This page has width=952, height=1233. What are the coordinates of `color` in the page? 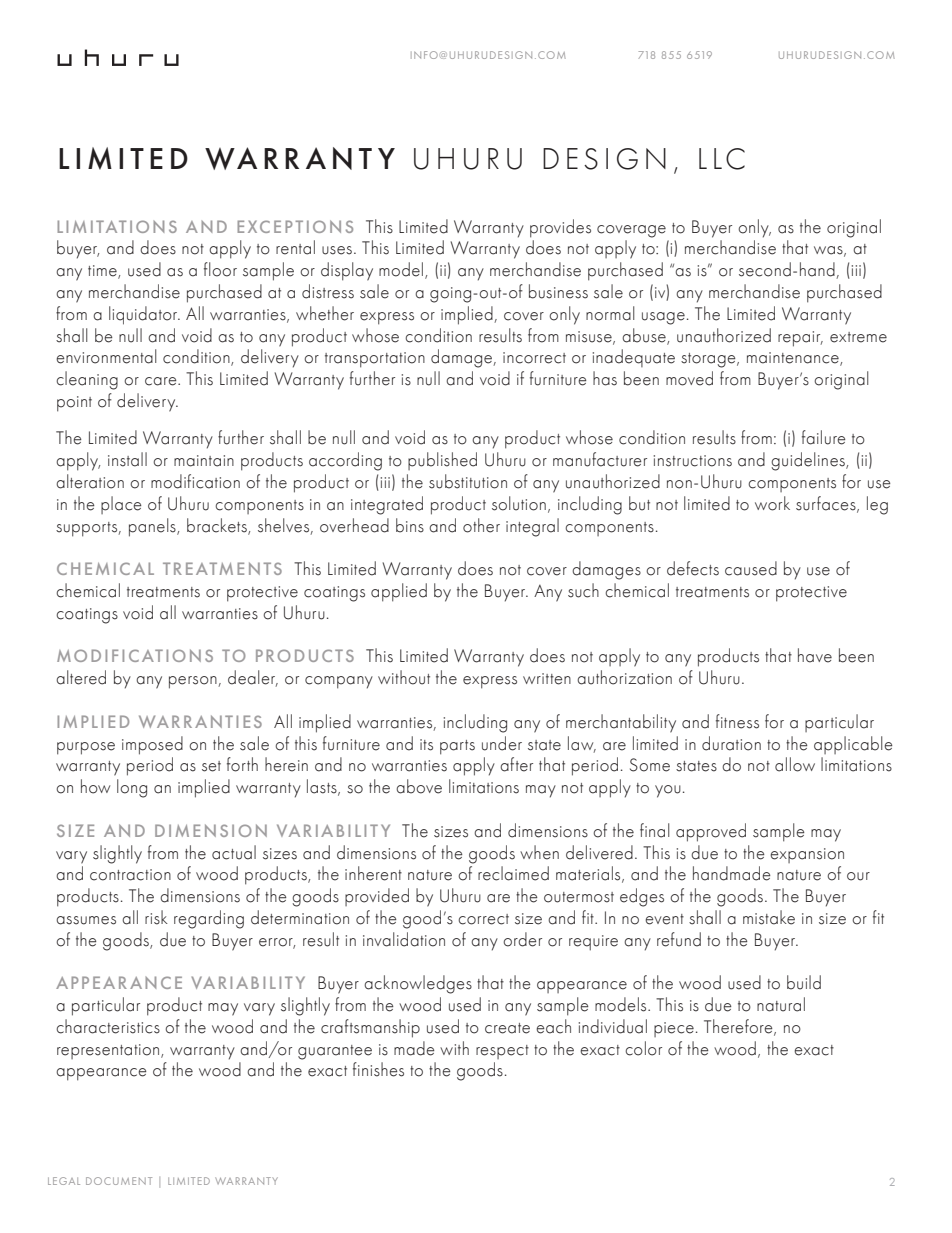 It's located at (643, 1048).
